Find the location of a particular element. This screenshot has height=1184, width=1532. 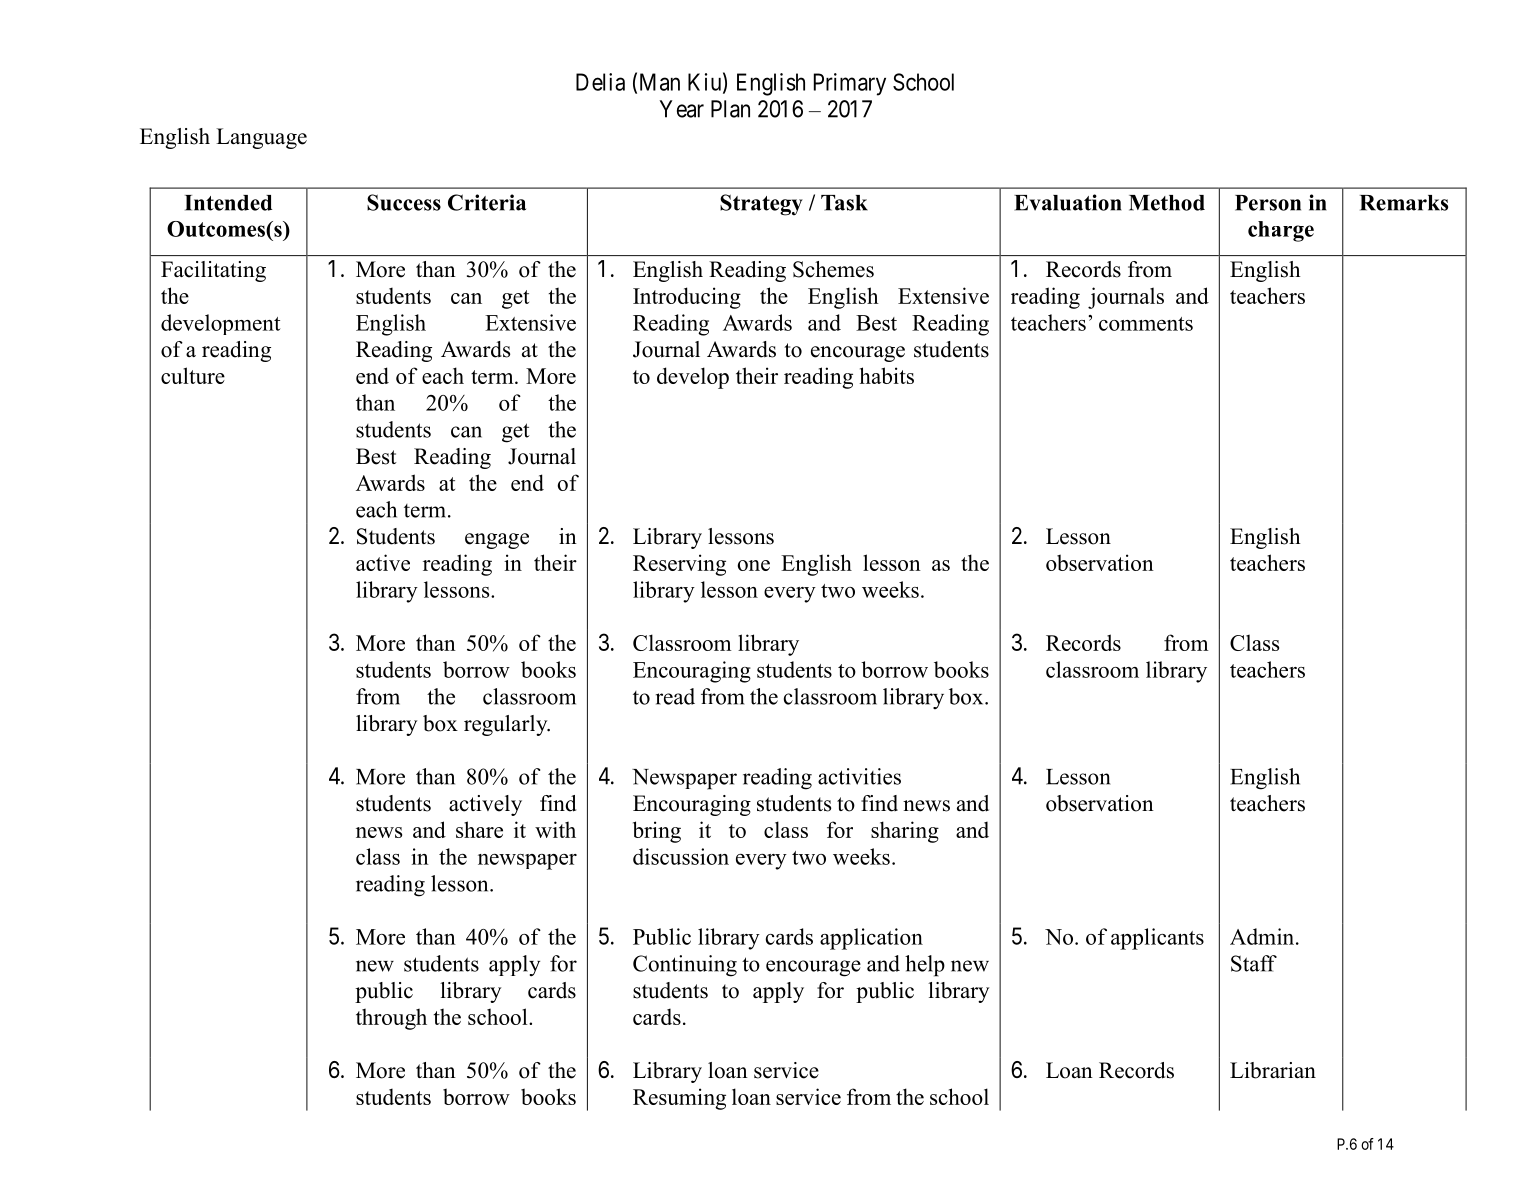

engage is located at coordinates (497, 541).
